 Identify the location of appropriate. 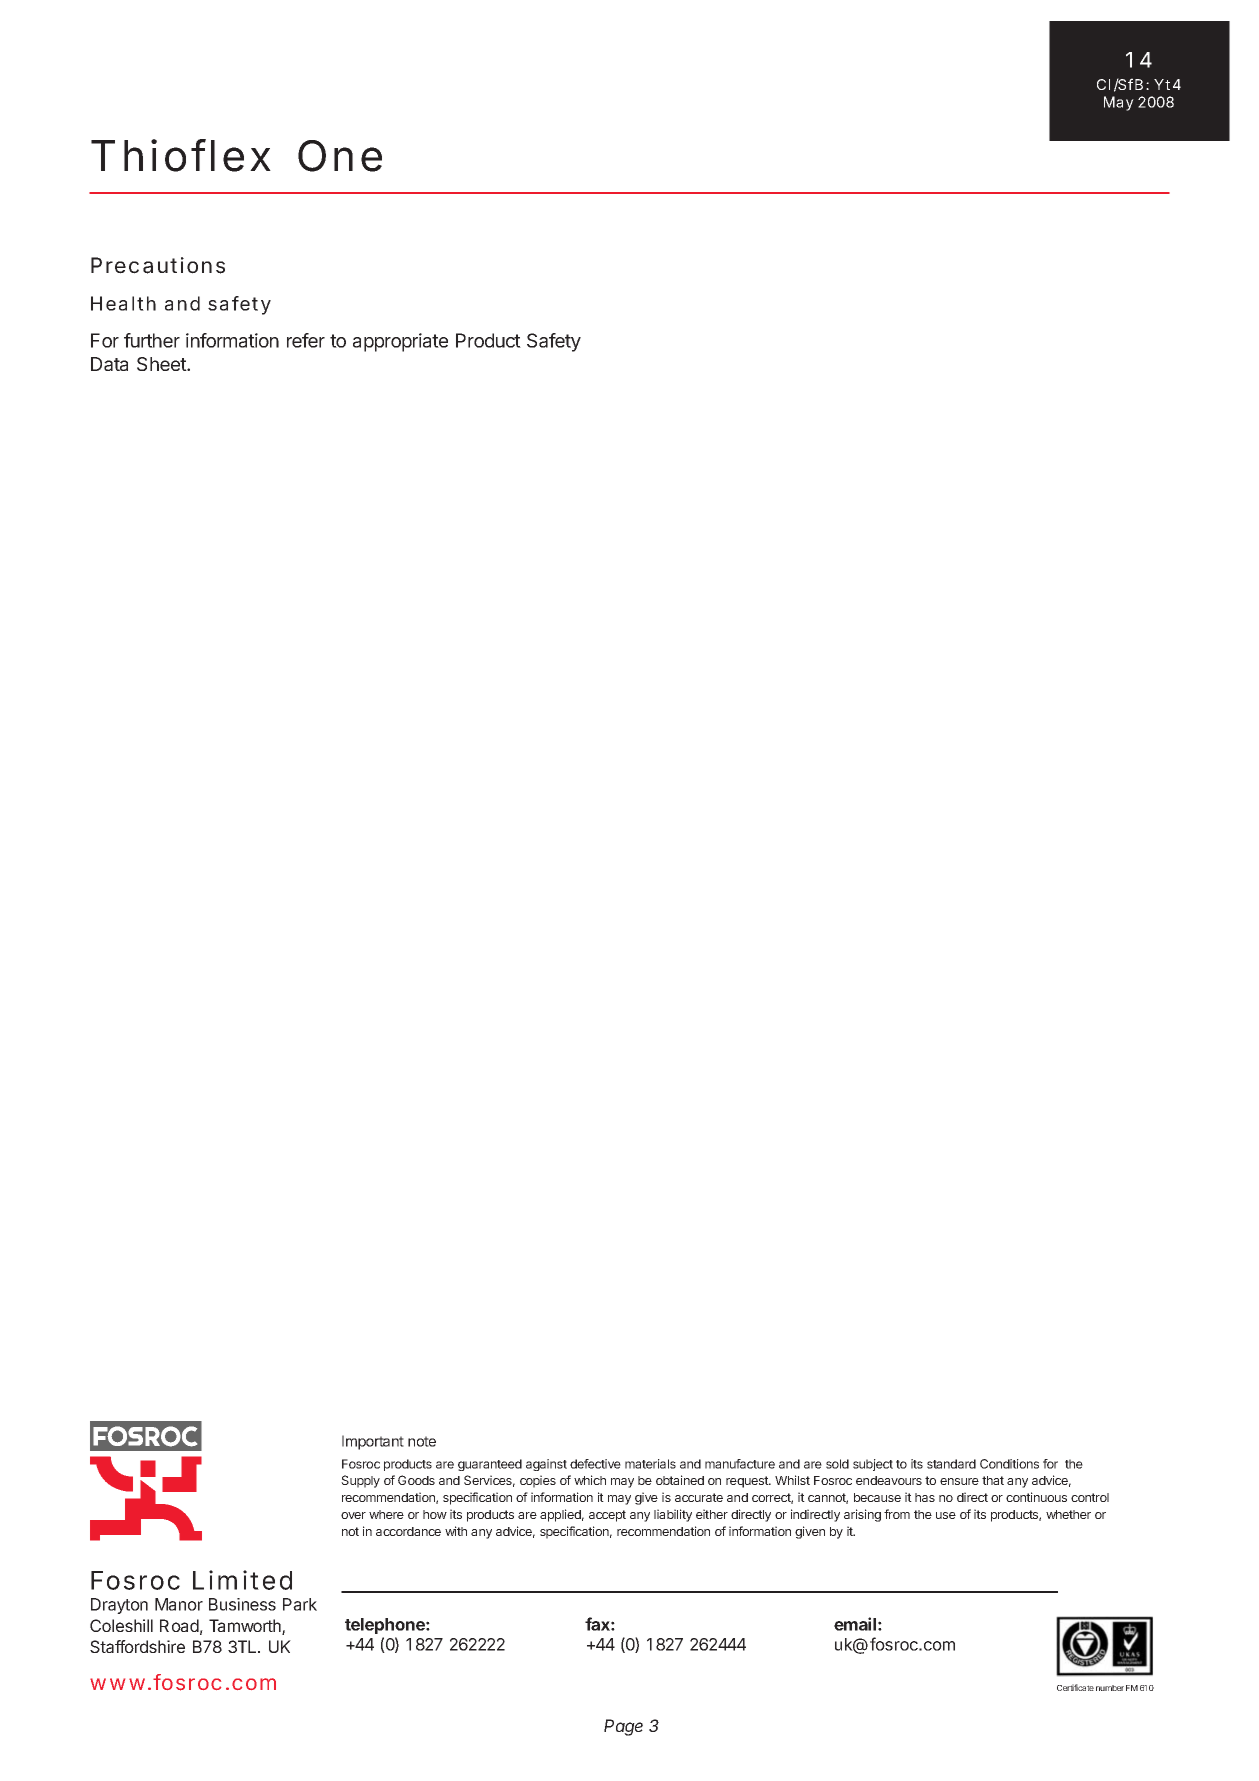
(400, 342).
